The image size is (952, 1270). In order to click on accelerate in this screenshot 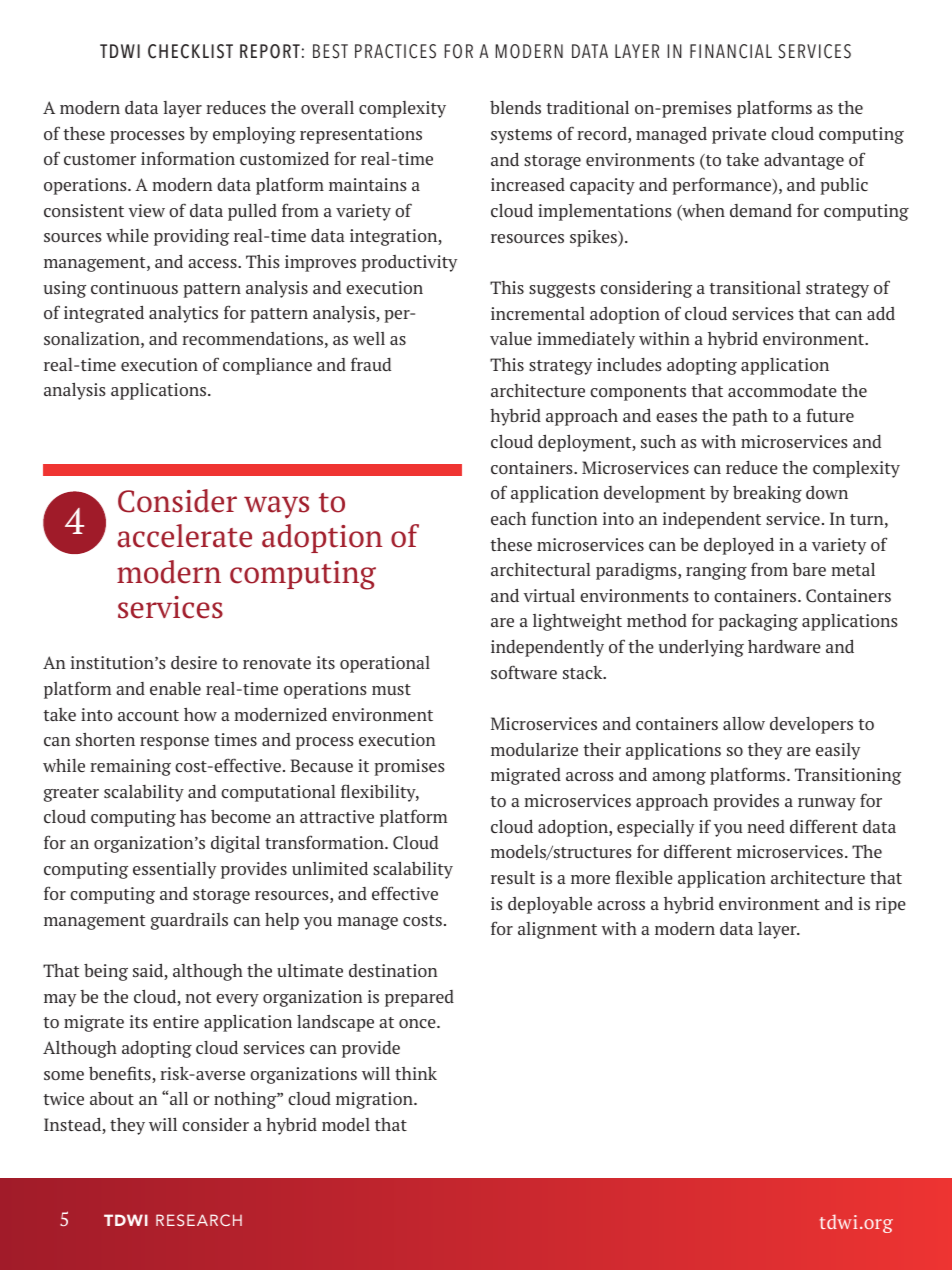, I will do `click(184, 536)`.
